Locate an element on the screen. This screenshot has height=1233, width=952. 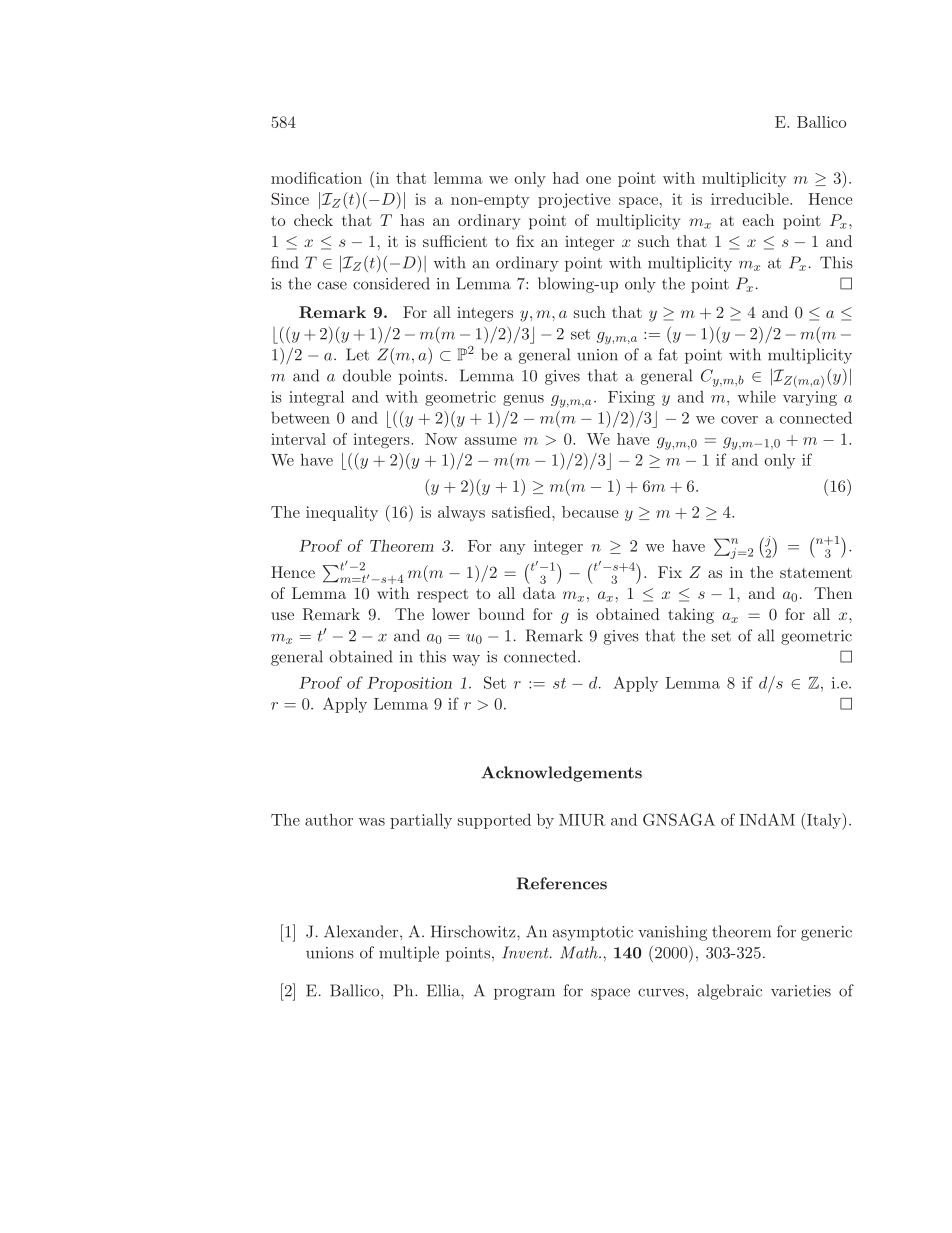
Math is located at coordinates (580, 952).
